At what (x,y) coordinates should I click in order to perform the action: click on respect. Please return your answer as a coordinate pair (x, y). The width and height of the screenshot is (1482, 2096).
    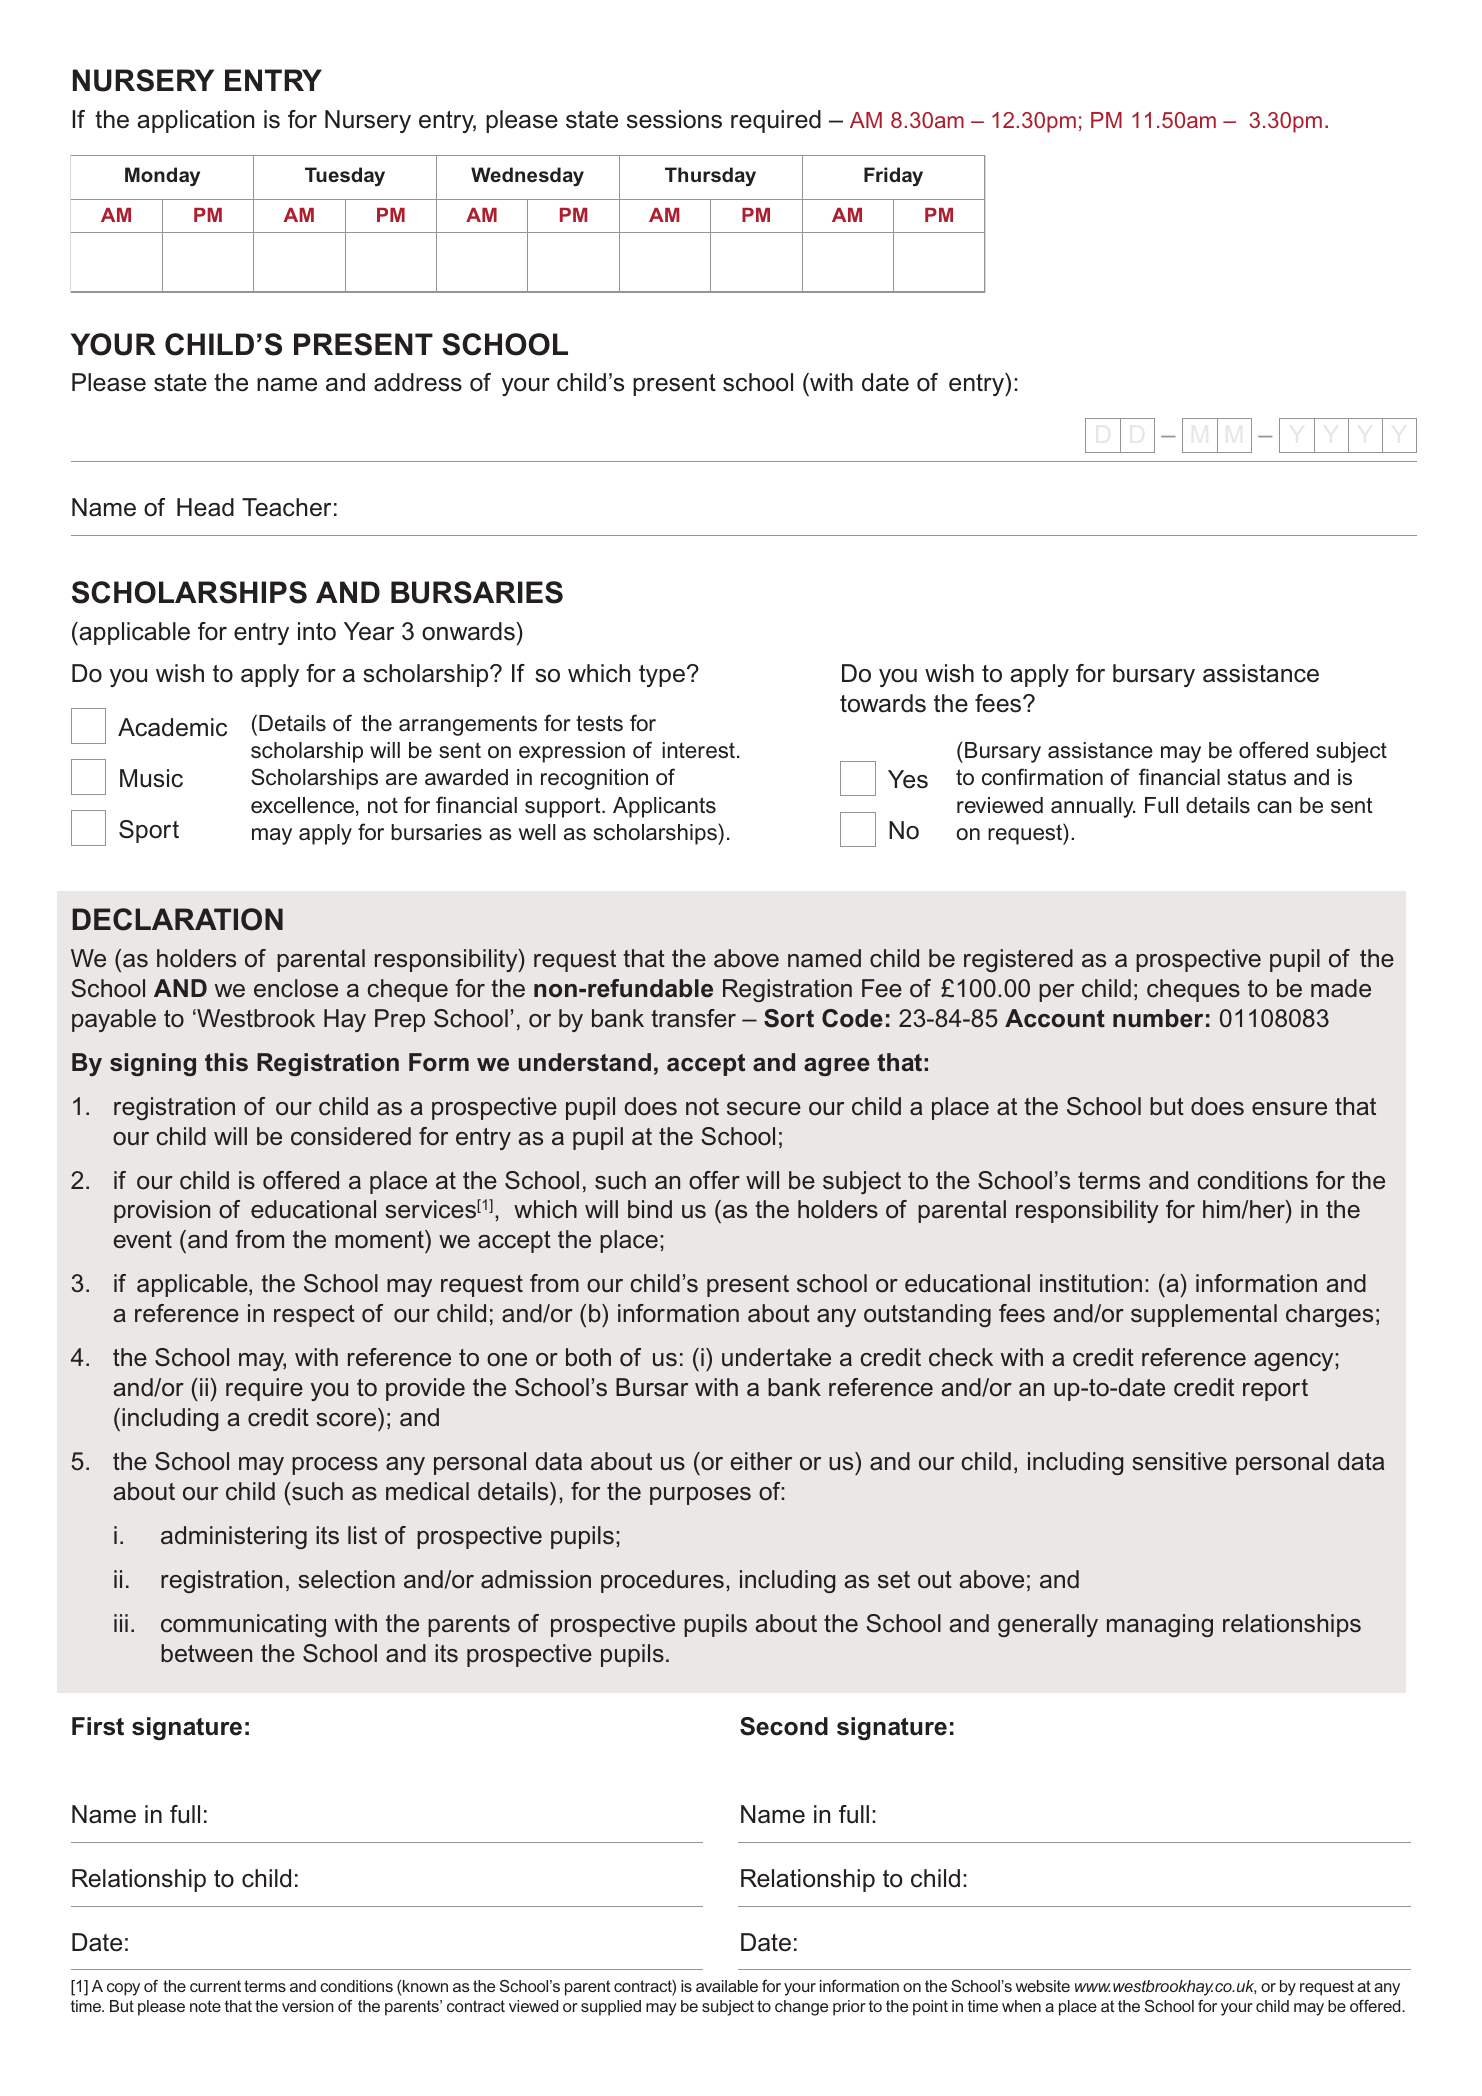
    Looking at the image, I should click on (314, 1316).
